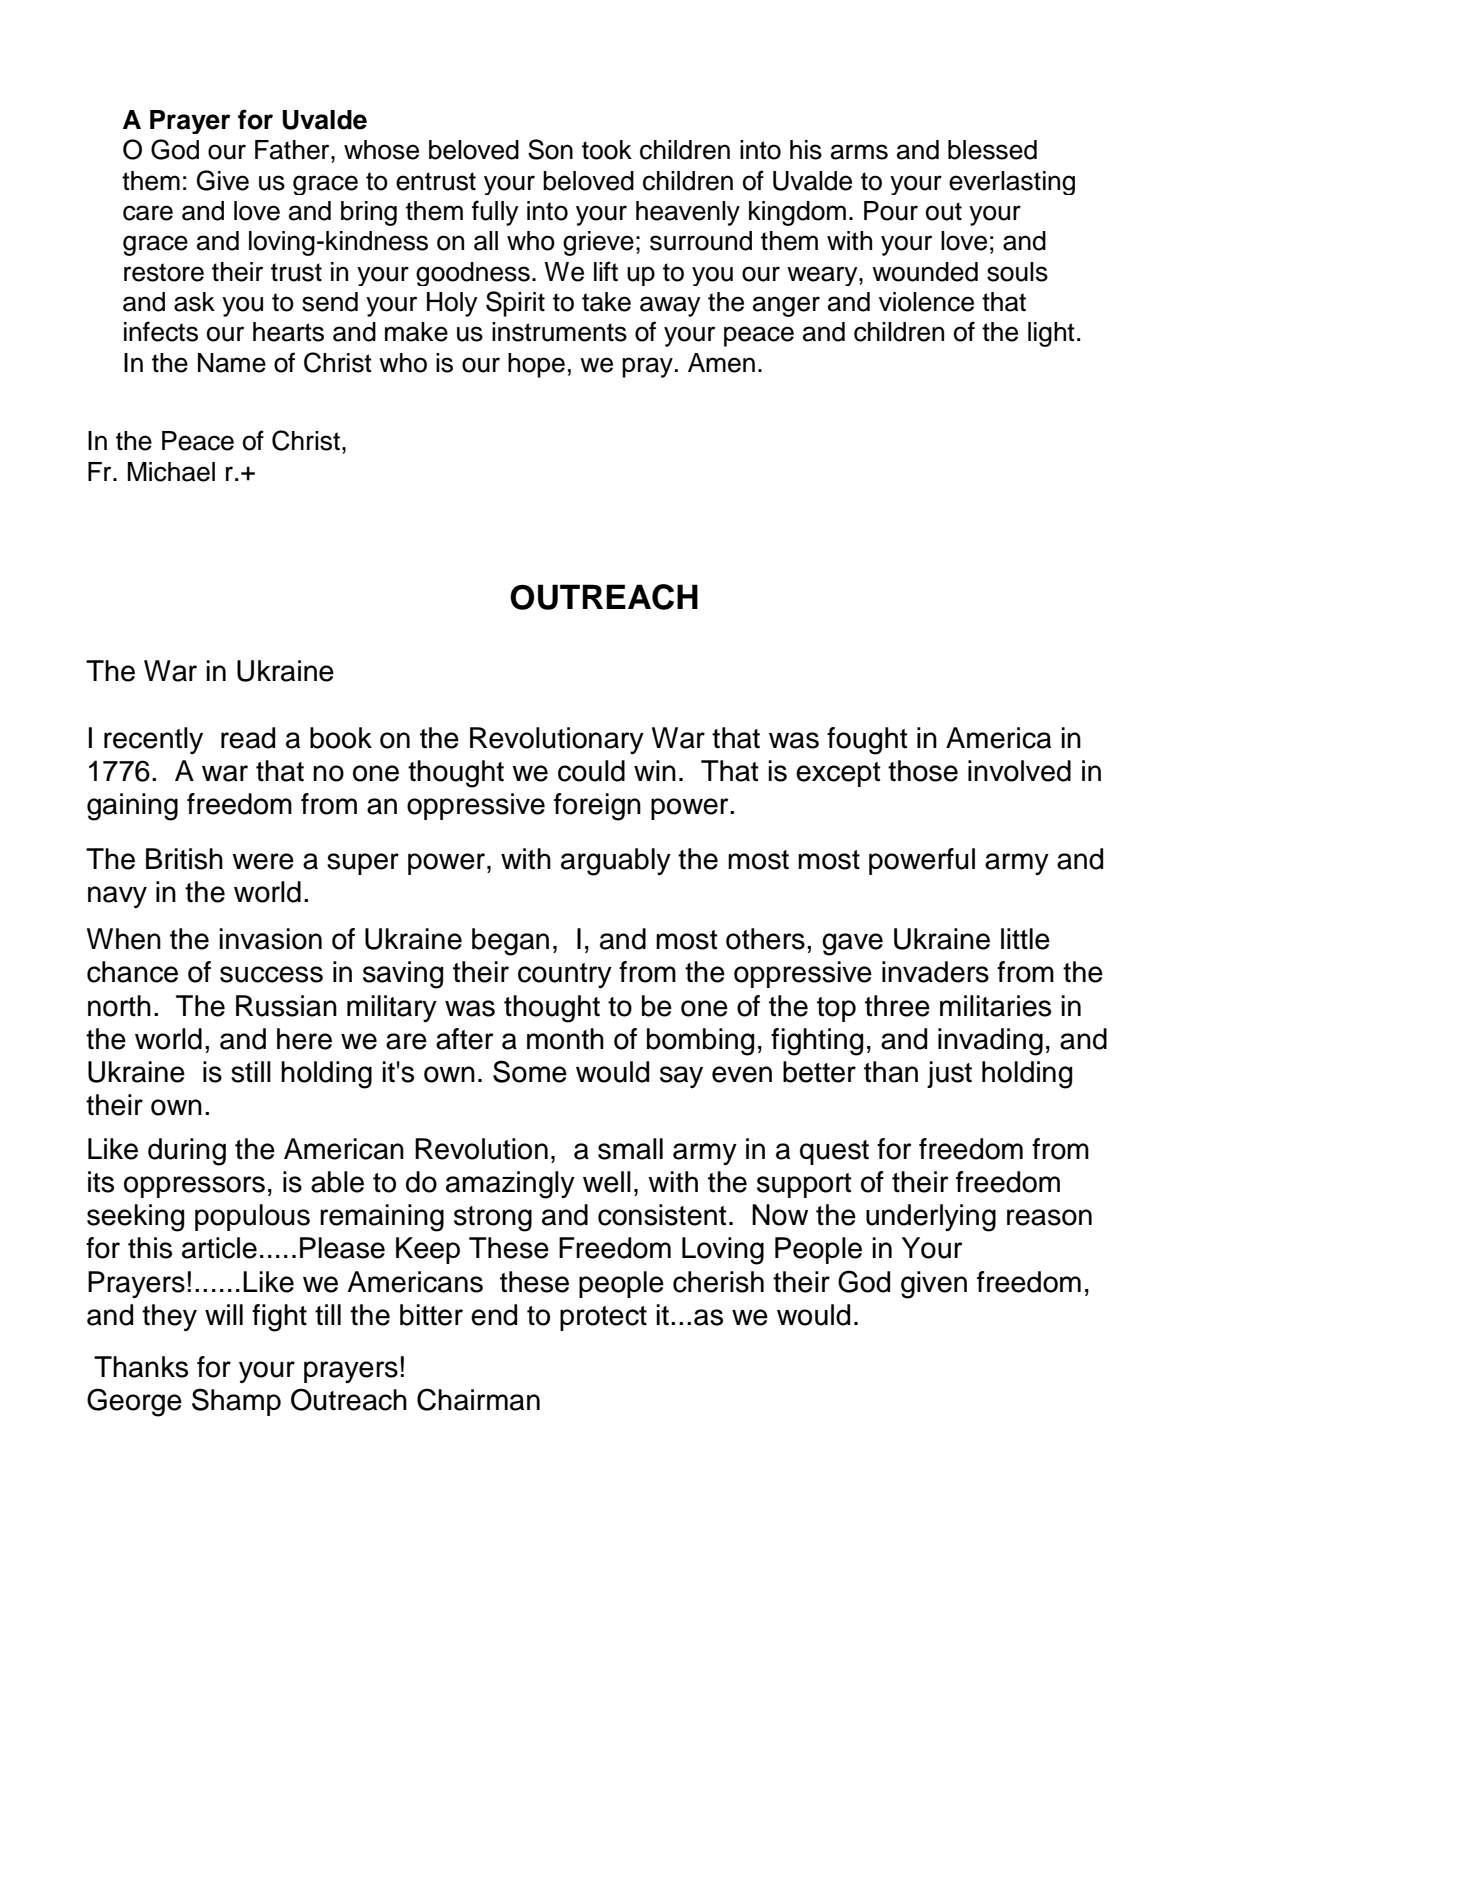 This screenshot has width=1469, height=1901. I want to click on light, so click(1051, 334).
